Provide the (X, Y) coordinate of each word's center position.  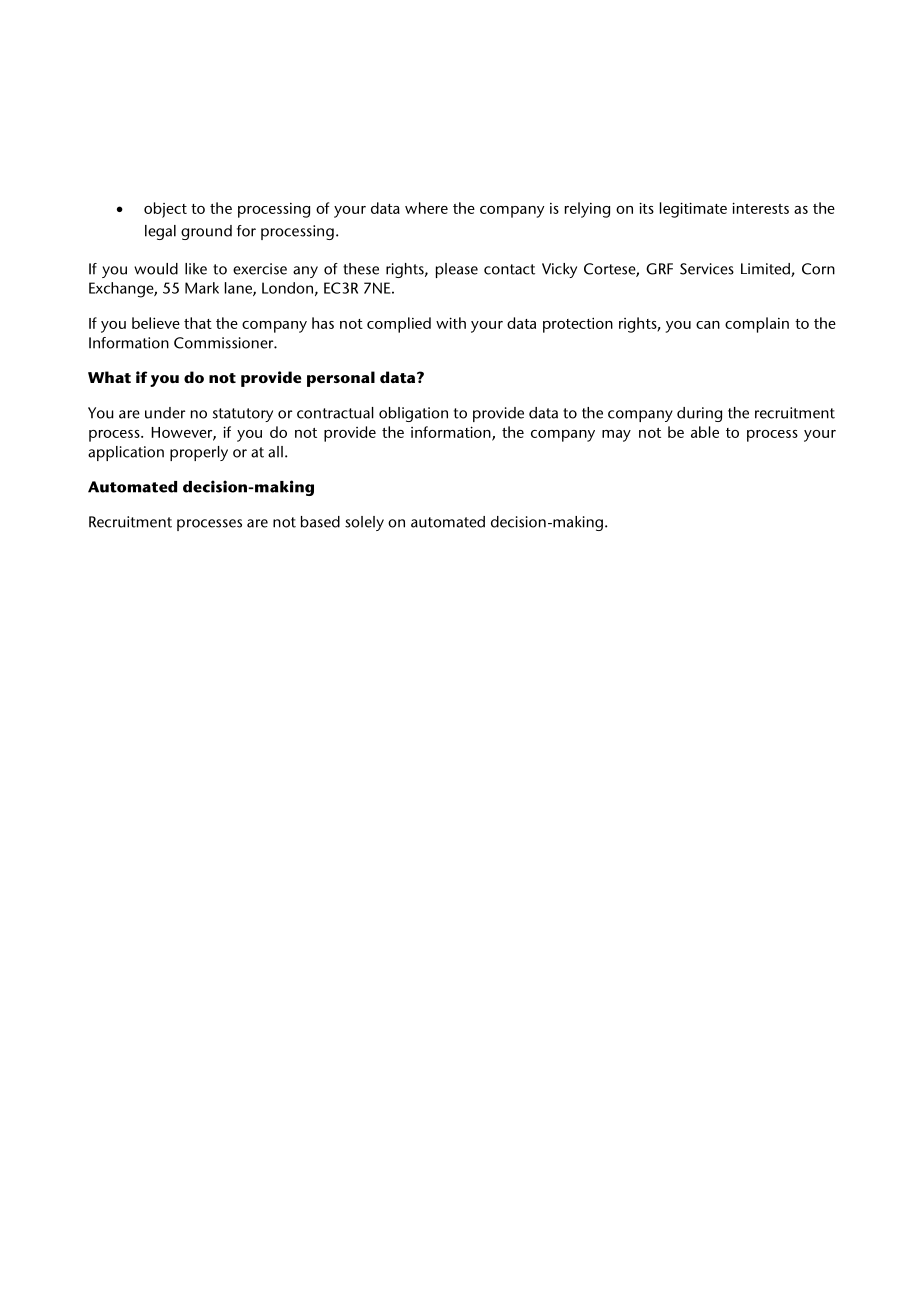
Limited (766, 270)
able (705, 432)
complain (757, 325)
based (320, 522)
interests (760, 208)
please (457, 270)
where (426, 208)
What (109, 377)
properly (199, 453)
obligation (413, 414)
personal (341, 379)
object (165, 210)
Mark (202, 288)
